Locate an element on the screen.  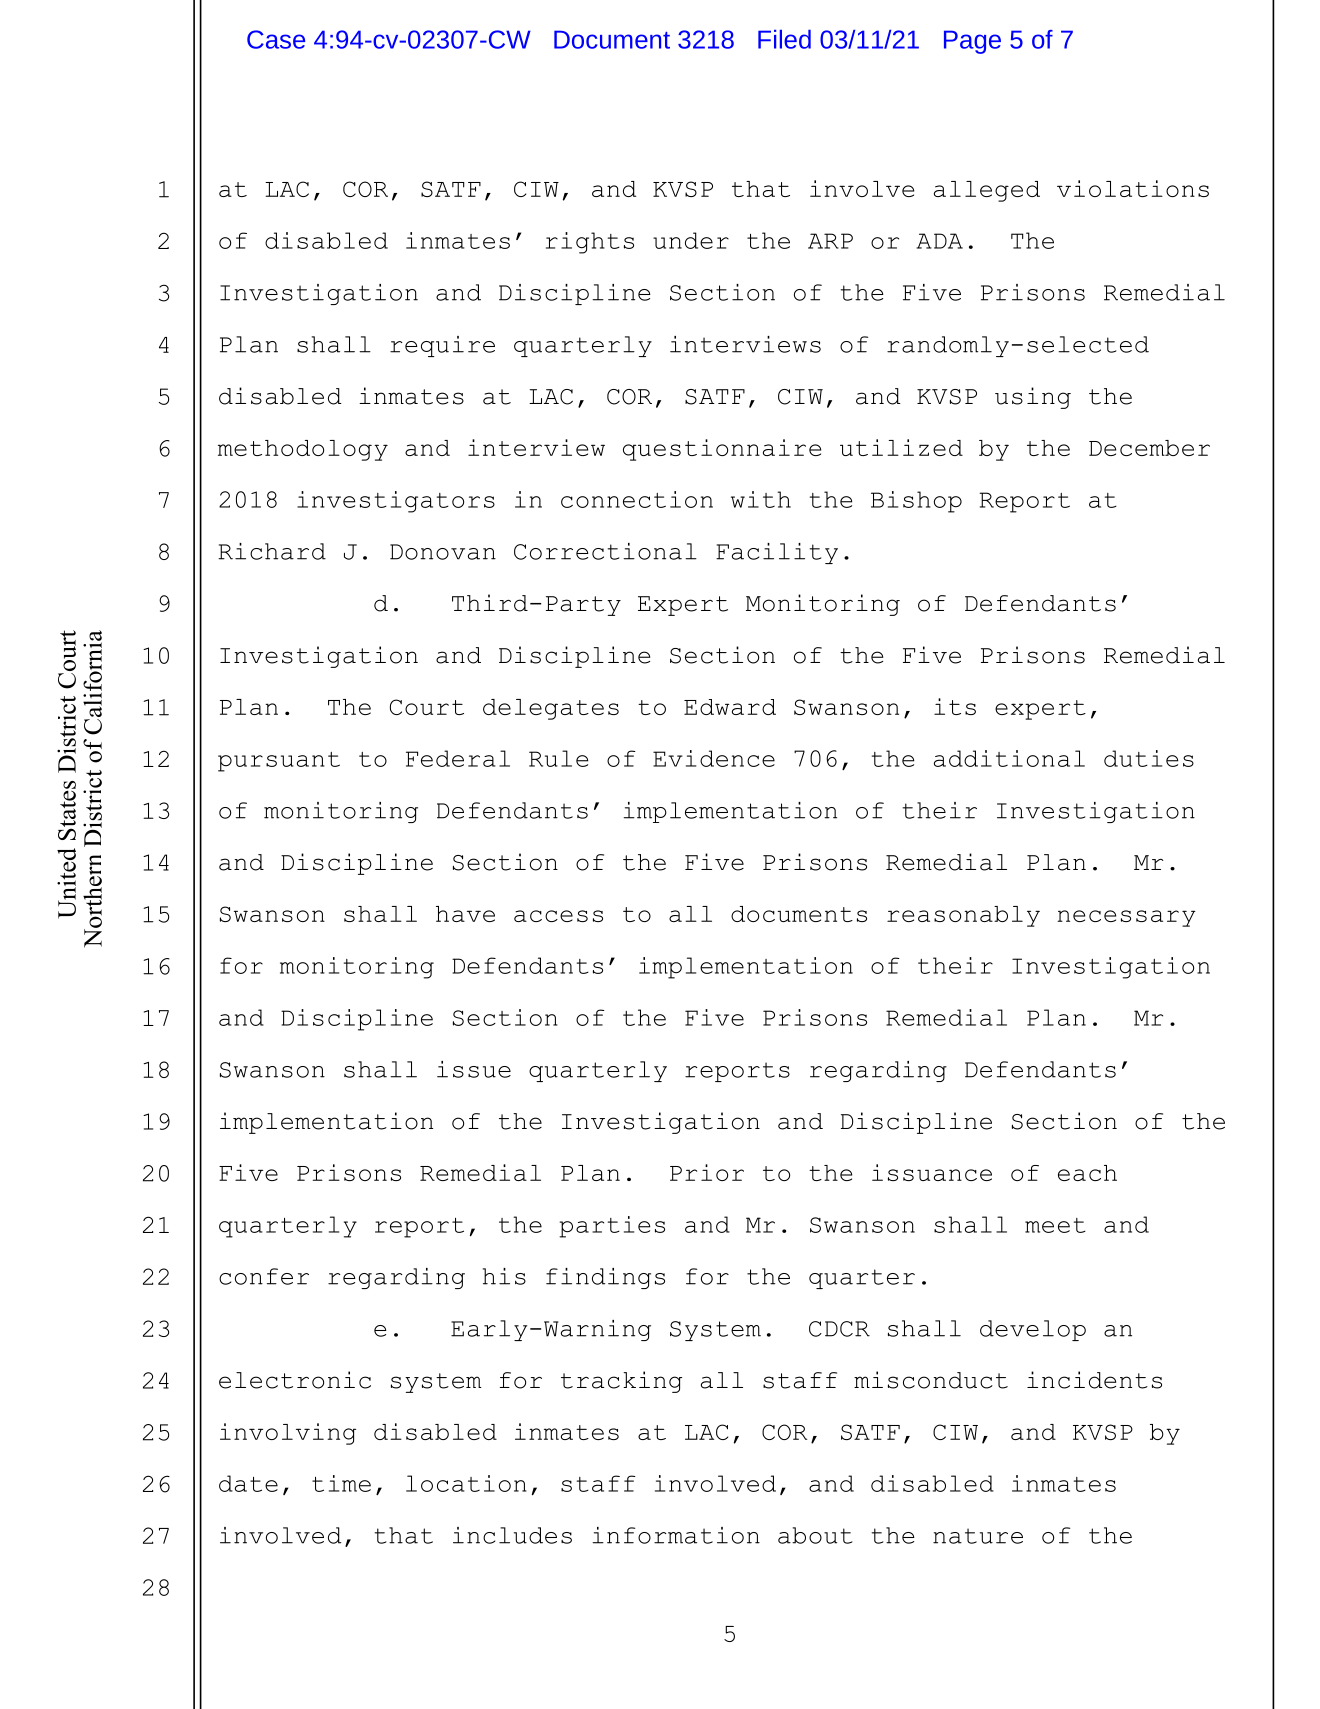
Evidence is located at coordinates (714, 758).
